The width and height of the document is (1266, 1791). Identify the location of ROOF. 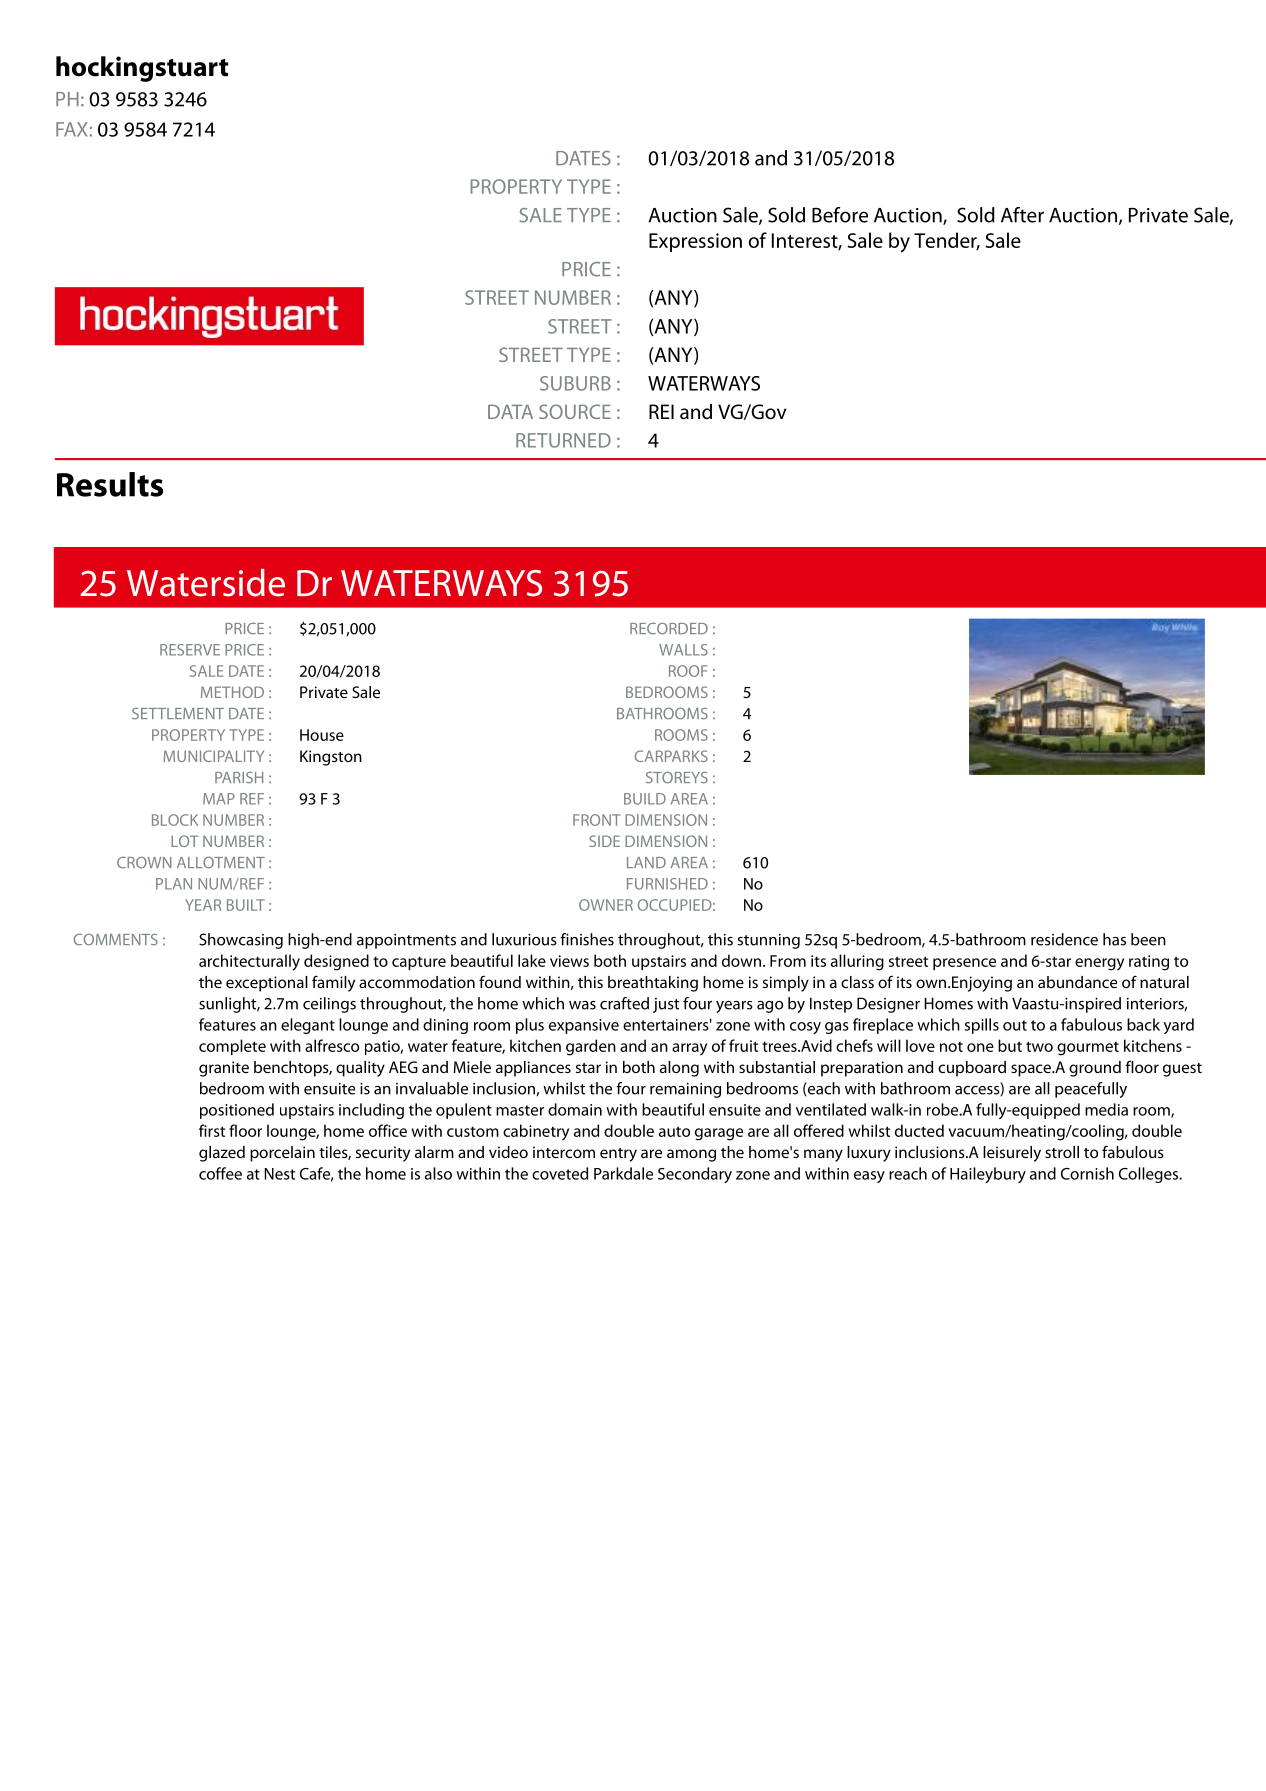
(688, 671).
